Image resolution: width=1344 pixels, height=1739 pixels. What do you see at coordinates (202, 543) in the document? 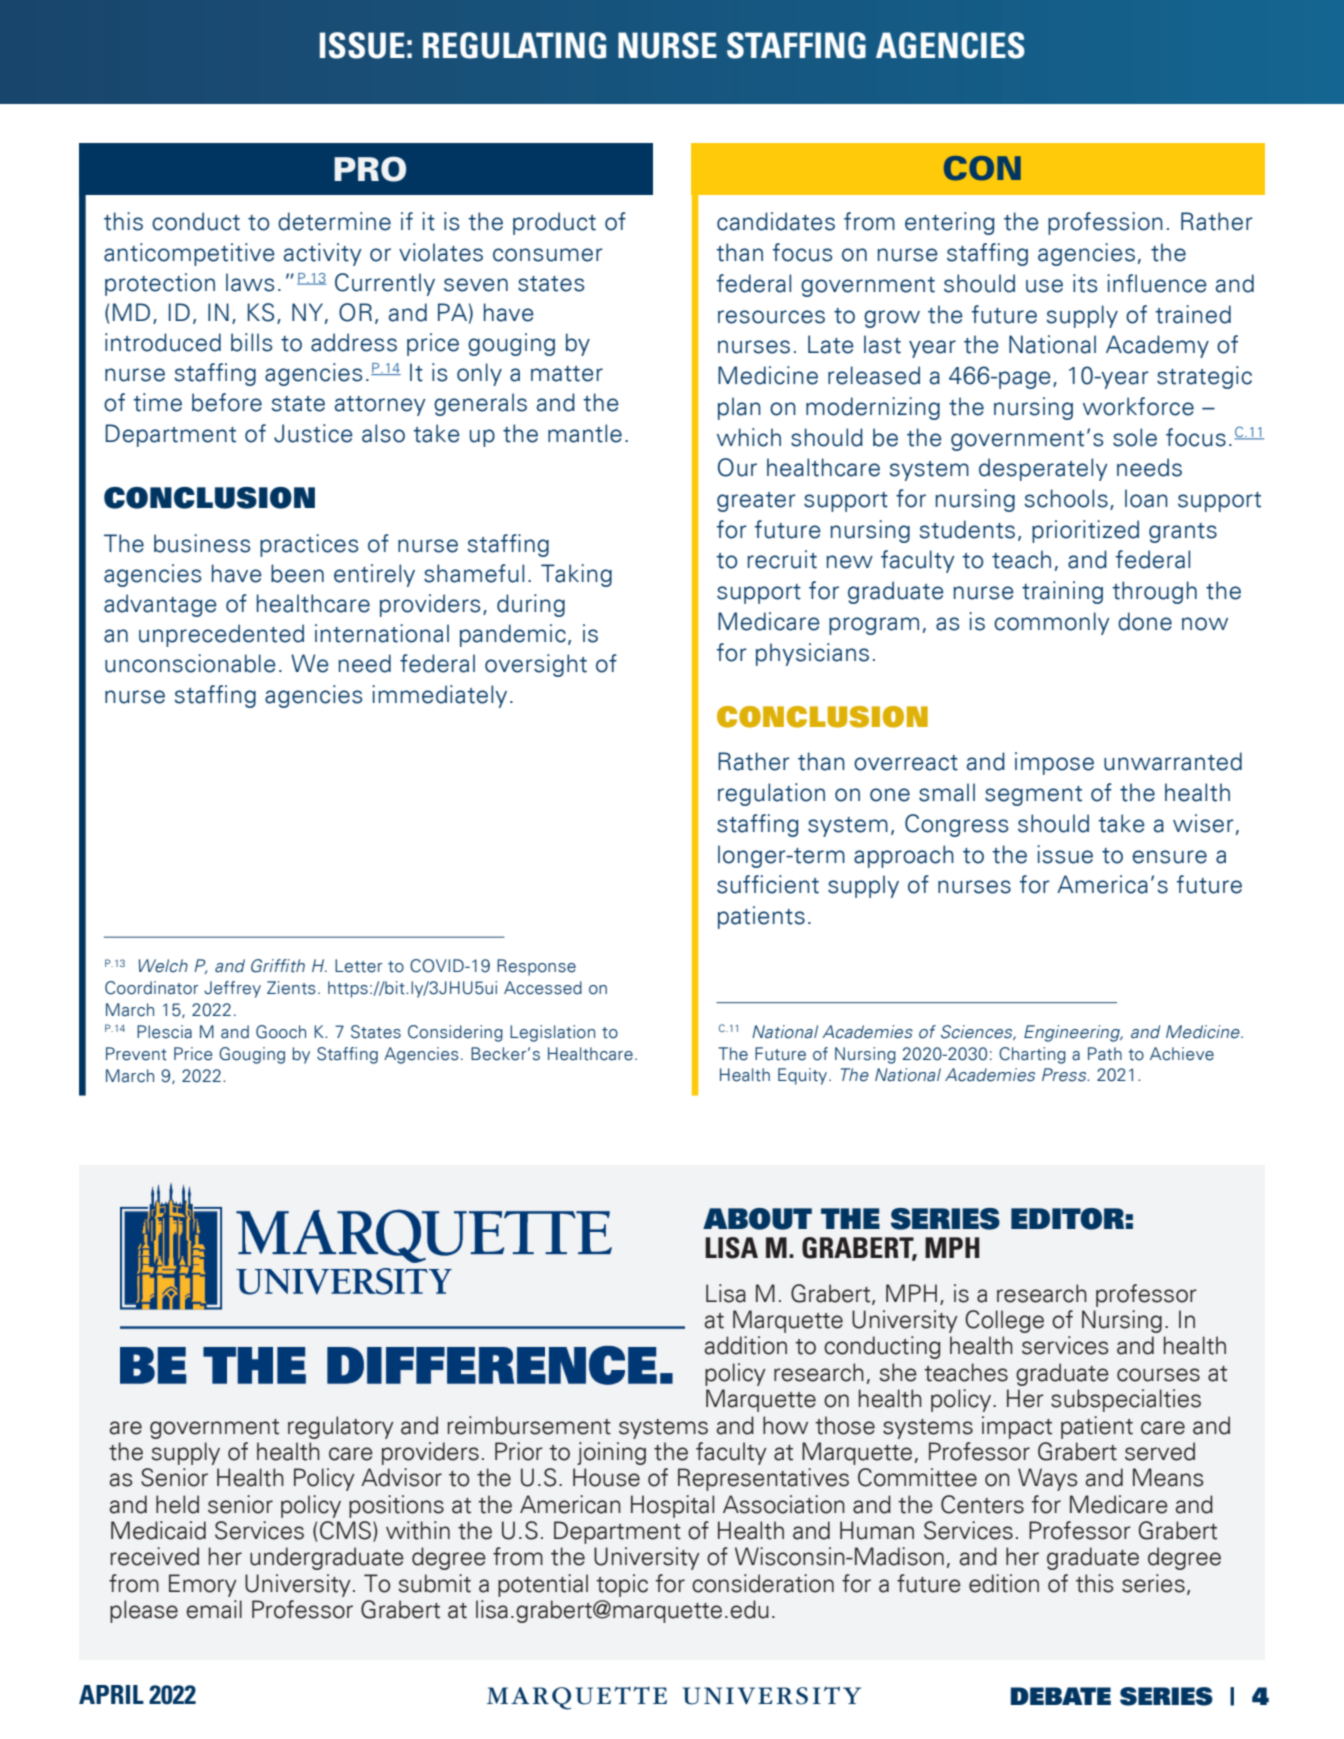
I see `business` at bounding box center [202, 543].
